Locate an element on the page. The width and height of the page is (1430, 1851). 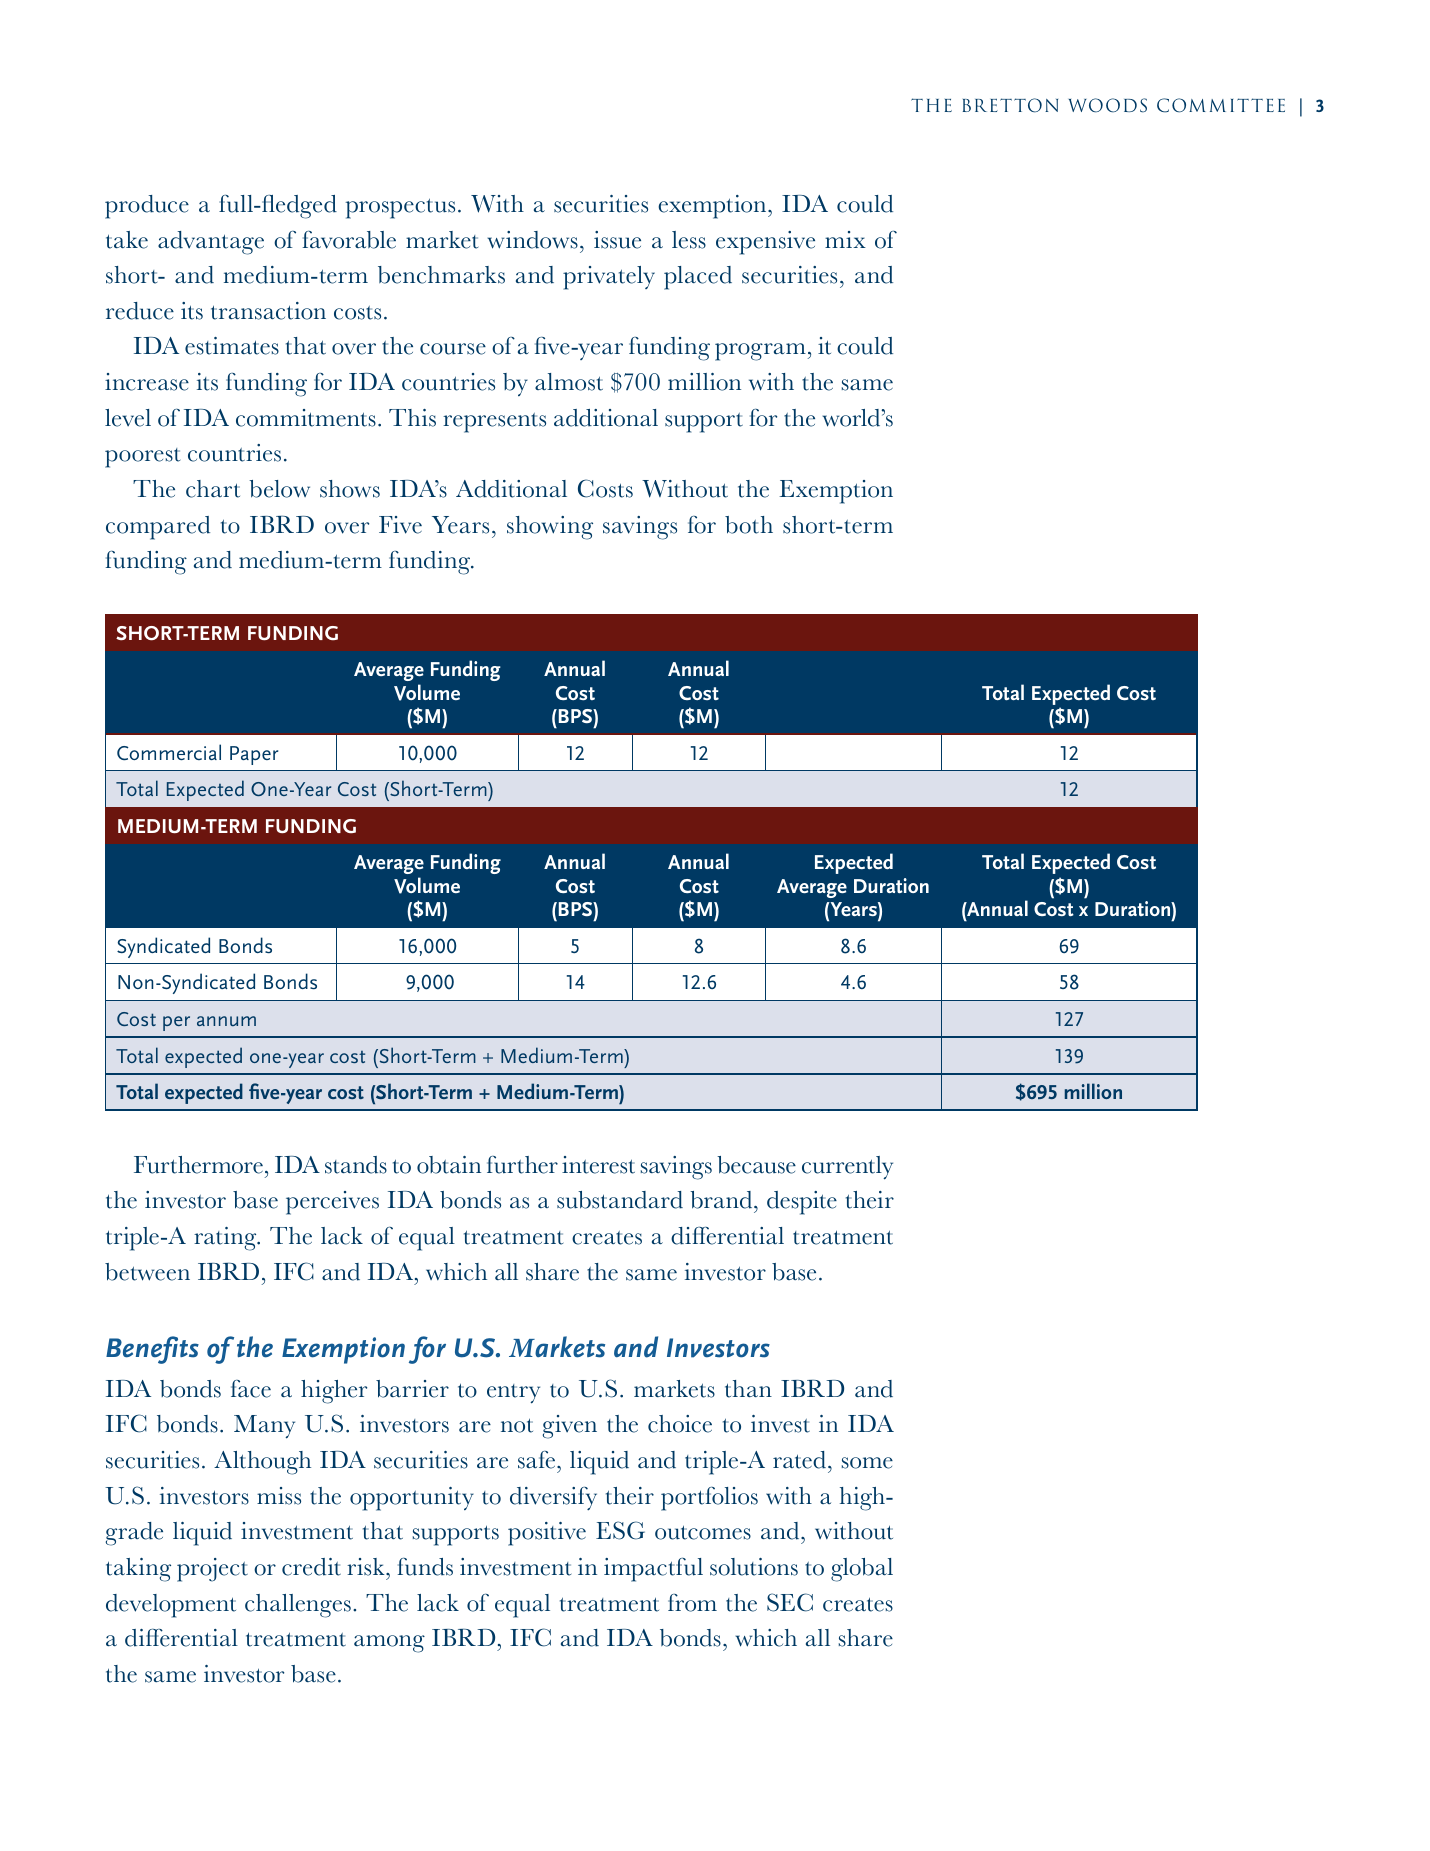
interest is located at coordinates (598, 1165).
